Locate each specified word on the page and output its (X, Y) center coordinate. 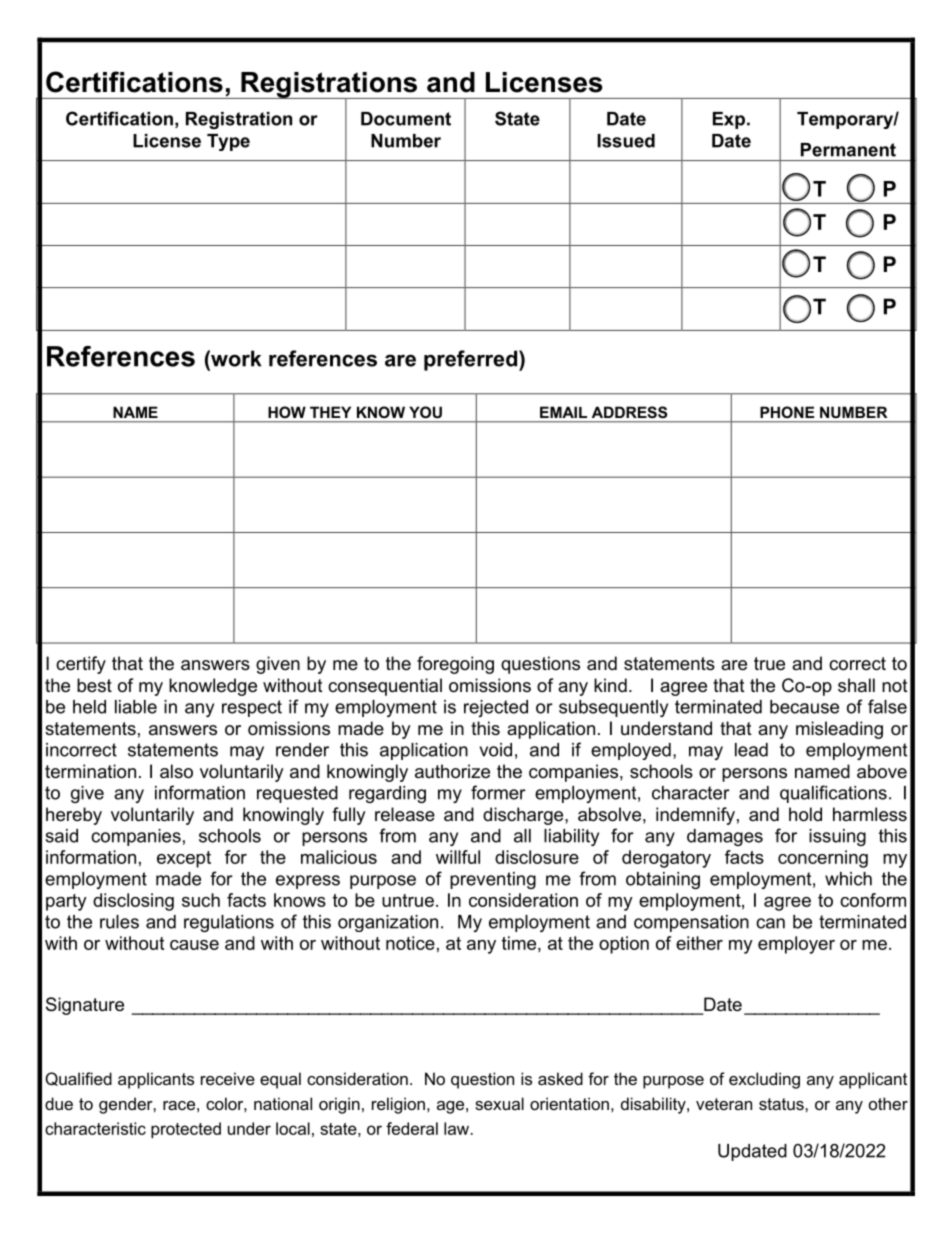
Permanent (848, 150)
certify (81, 665)
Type (228, 142)
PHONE (787, 412)
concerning (823, 859)
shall (856, 685)
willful (458, 857)
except (184, 859)
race (179, 1105)
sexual (499, 1103)
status (782, 1104)
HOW (287, 412)
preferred (472, 360)
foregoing (455, 665)
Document (406, 119)
